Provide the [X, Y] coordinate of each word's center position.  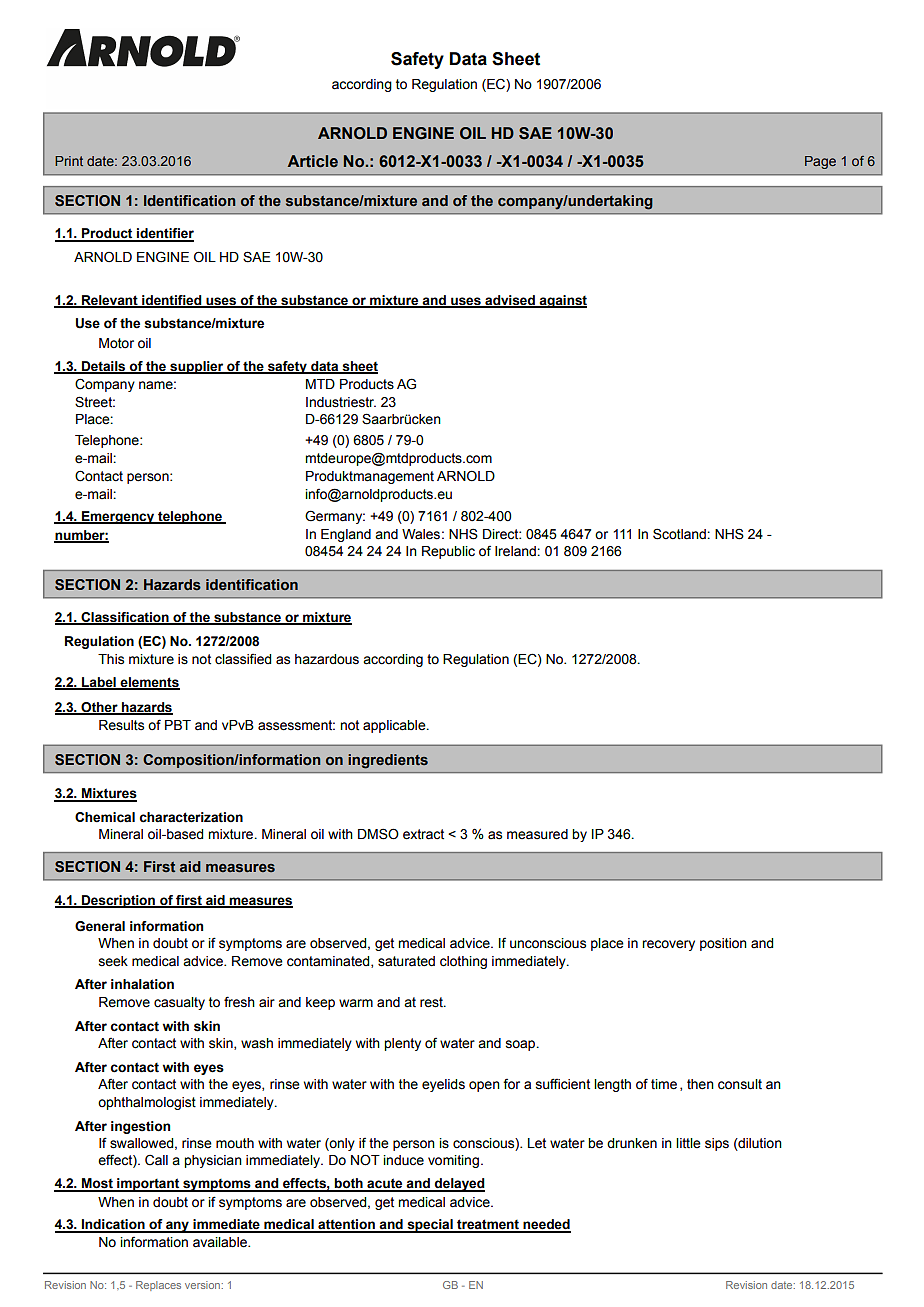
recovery [668, 945]
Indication [113, 1225]
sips [717, 1144]
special [430, 1226]
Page [820, 162]
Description [118, 901]
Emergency [118, 517]
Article [313, 161]
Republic [448, 552]
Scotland [680, 534]
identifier [164, 234]
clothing [463, 962]
